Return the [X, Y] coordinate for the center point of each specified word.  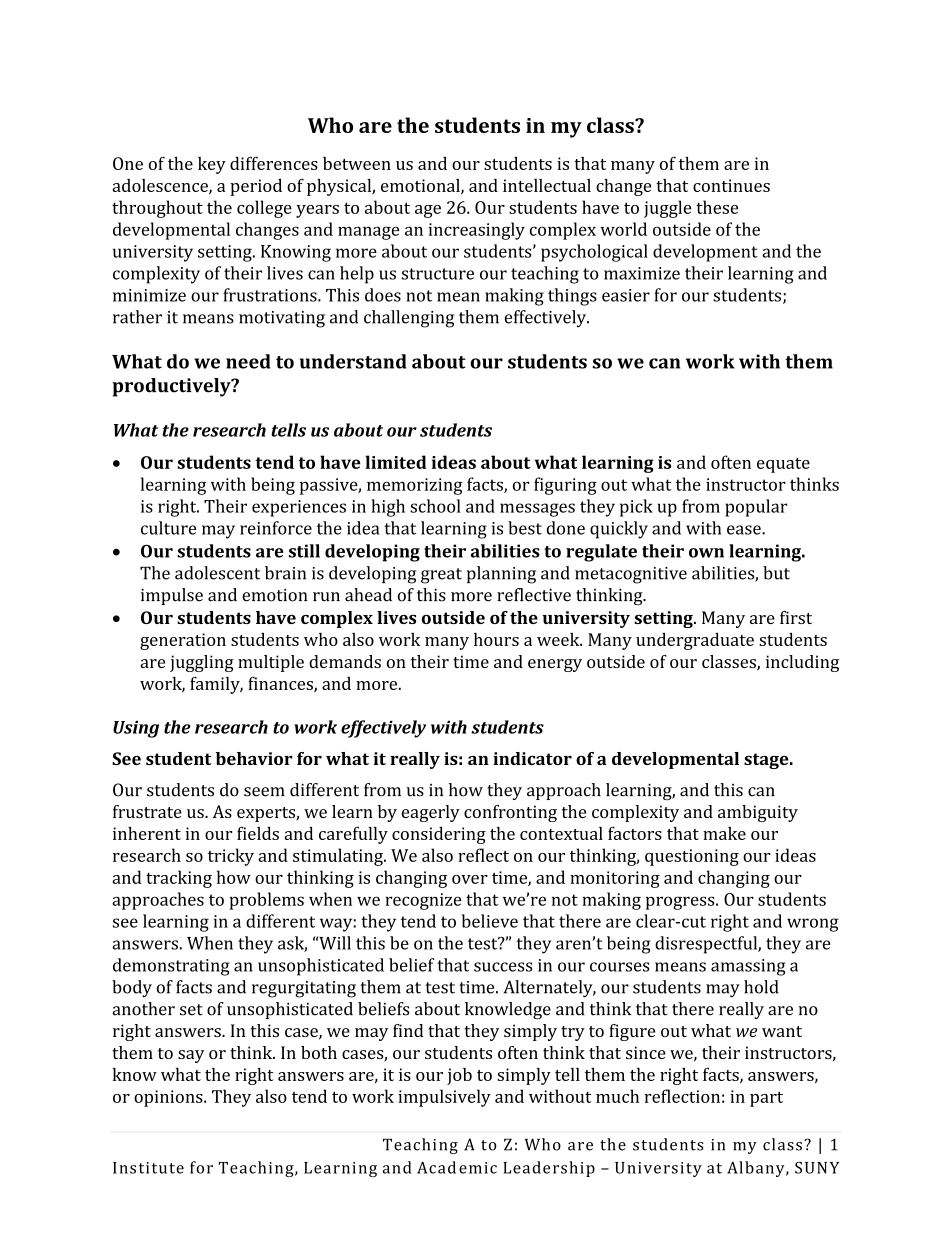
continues [731, 185]
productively [172, 387]
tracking [179, 879]
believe [489, 921]
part [766, 1099]
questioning [692, 857]
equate [783, 465]
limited [396, 462]
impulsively [444, 1098]
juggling [202, 663]
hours [496, 639]
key [212, 165]
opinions [169, 1098]
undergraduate [695, 641]
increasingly [477, 231]
